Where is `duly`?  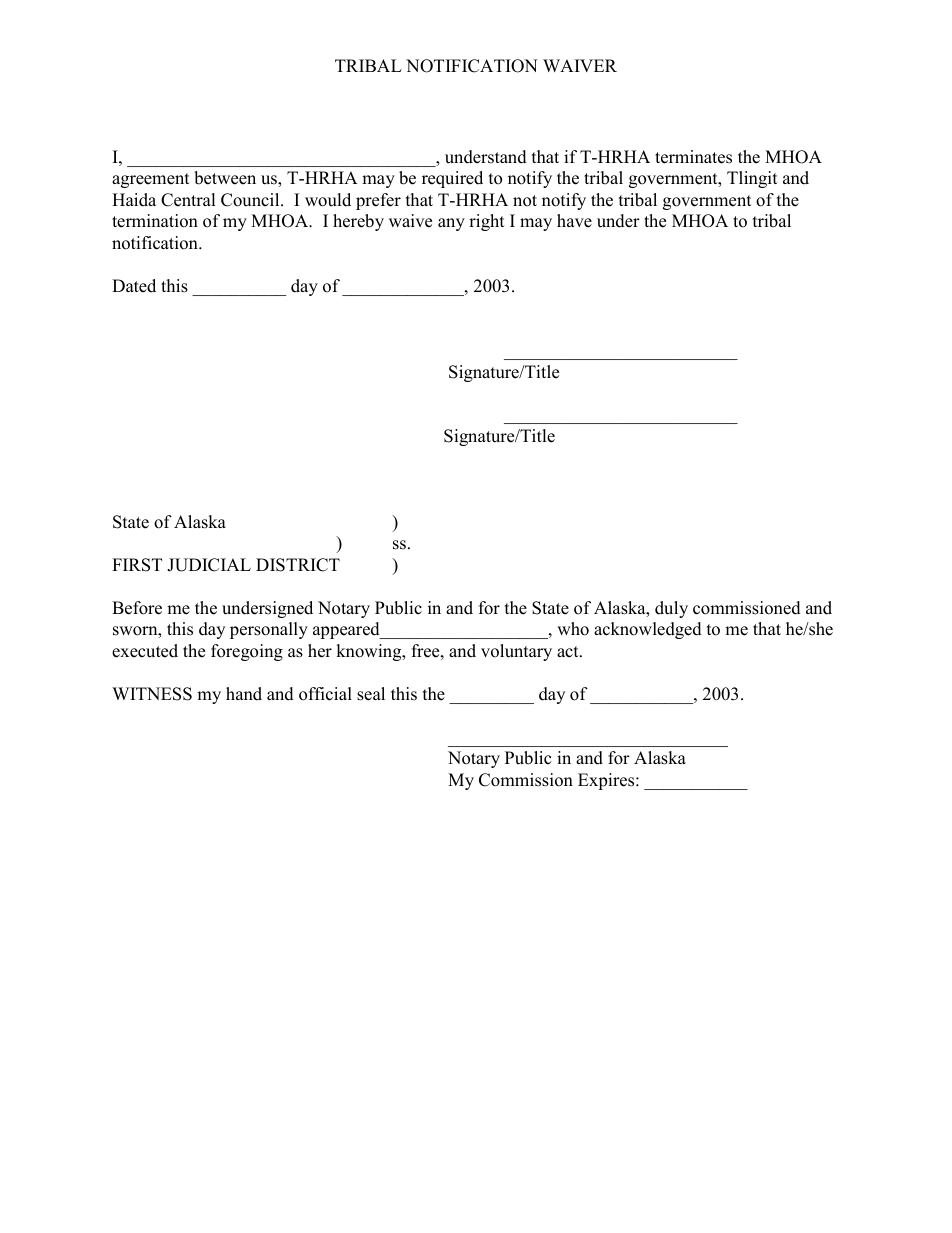 duly is located at coordinates (671, 609).
